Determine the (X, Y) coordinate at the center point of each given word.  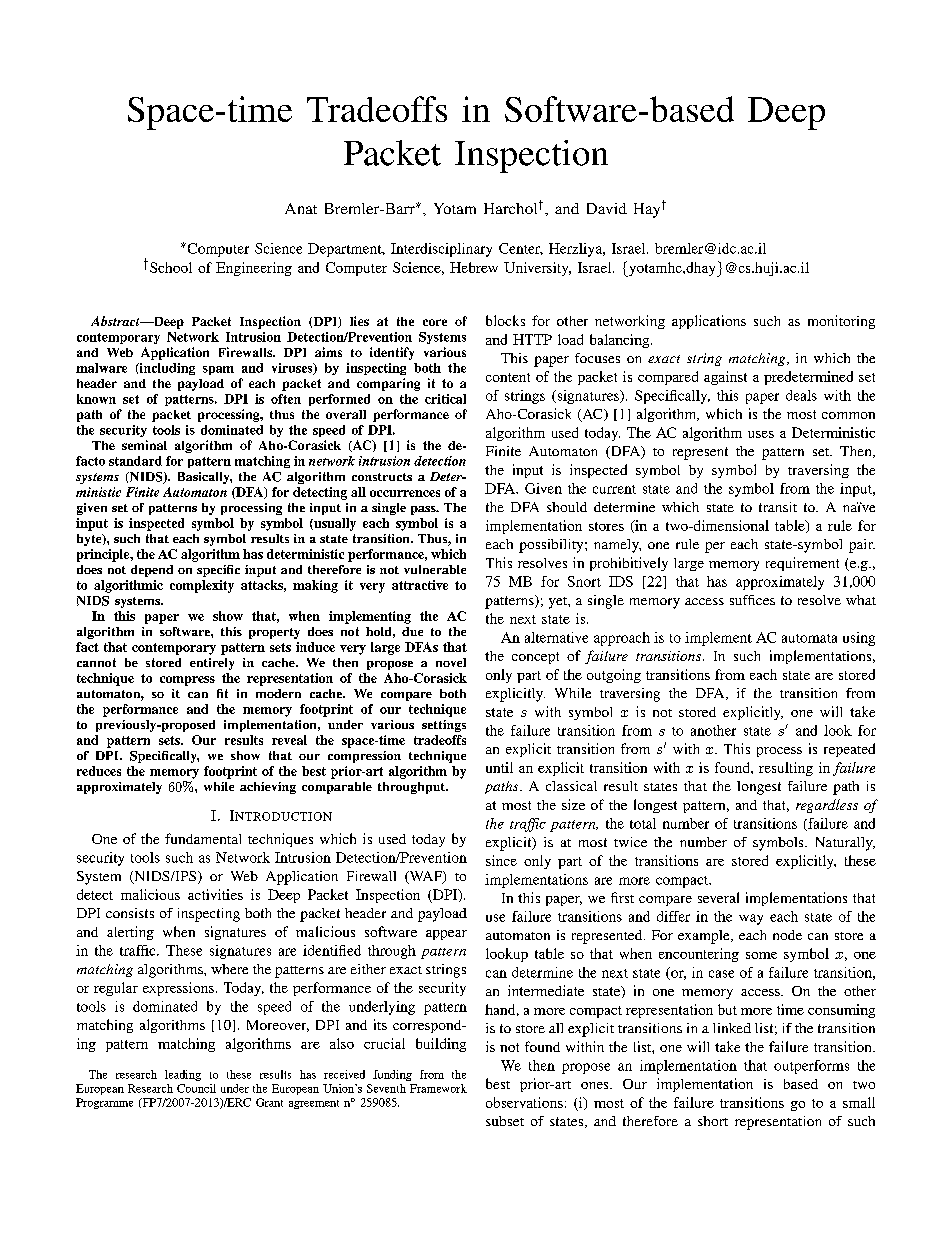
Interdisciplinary (441, 250)
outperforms (811, 1067)
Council (196, 1088)
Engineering (254, 269)
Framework (438, 1088)
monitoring (841, 322)
